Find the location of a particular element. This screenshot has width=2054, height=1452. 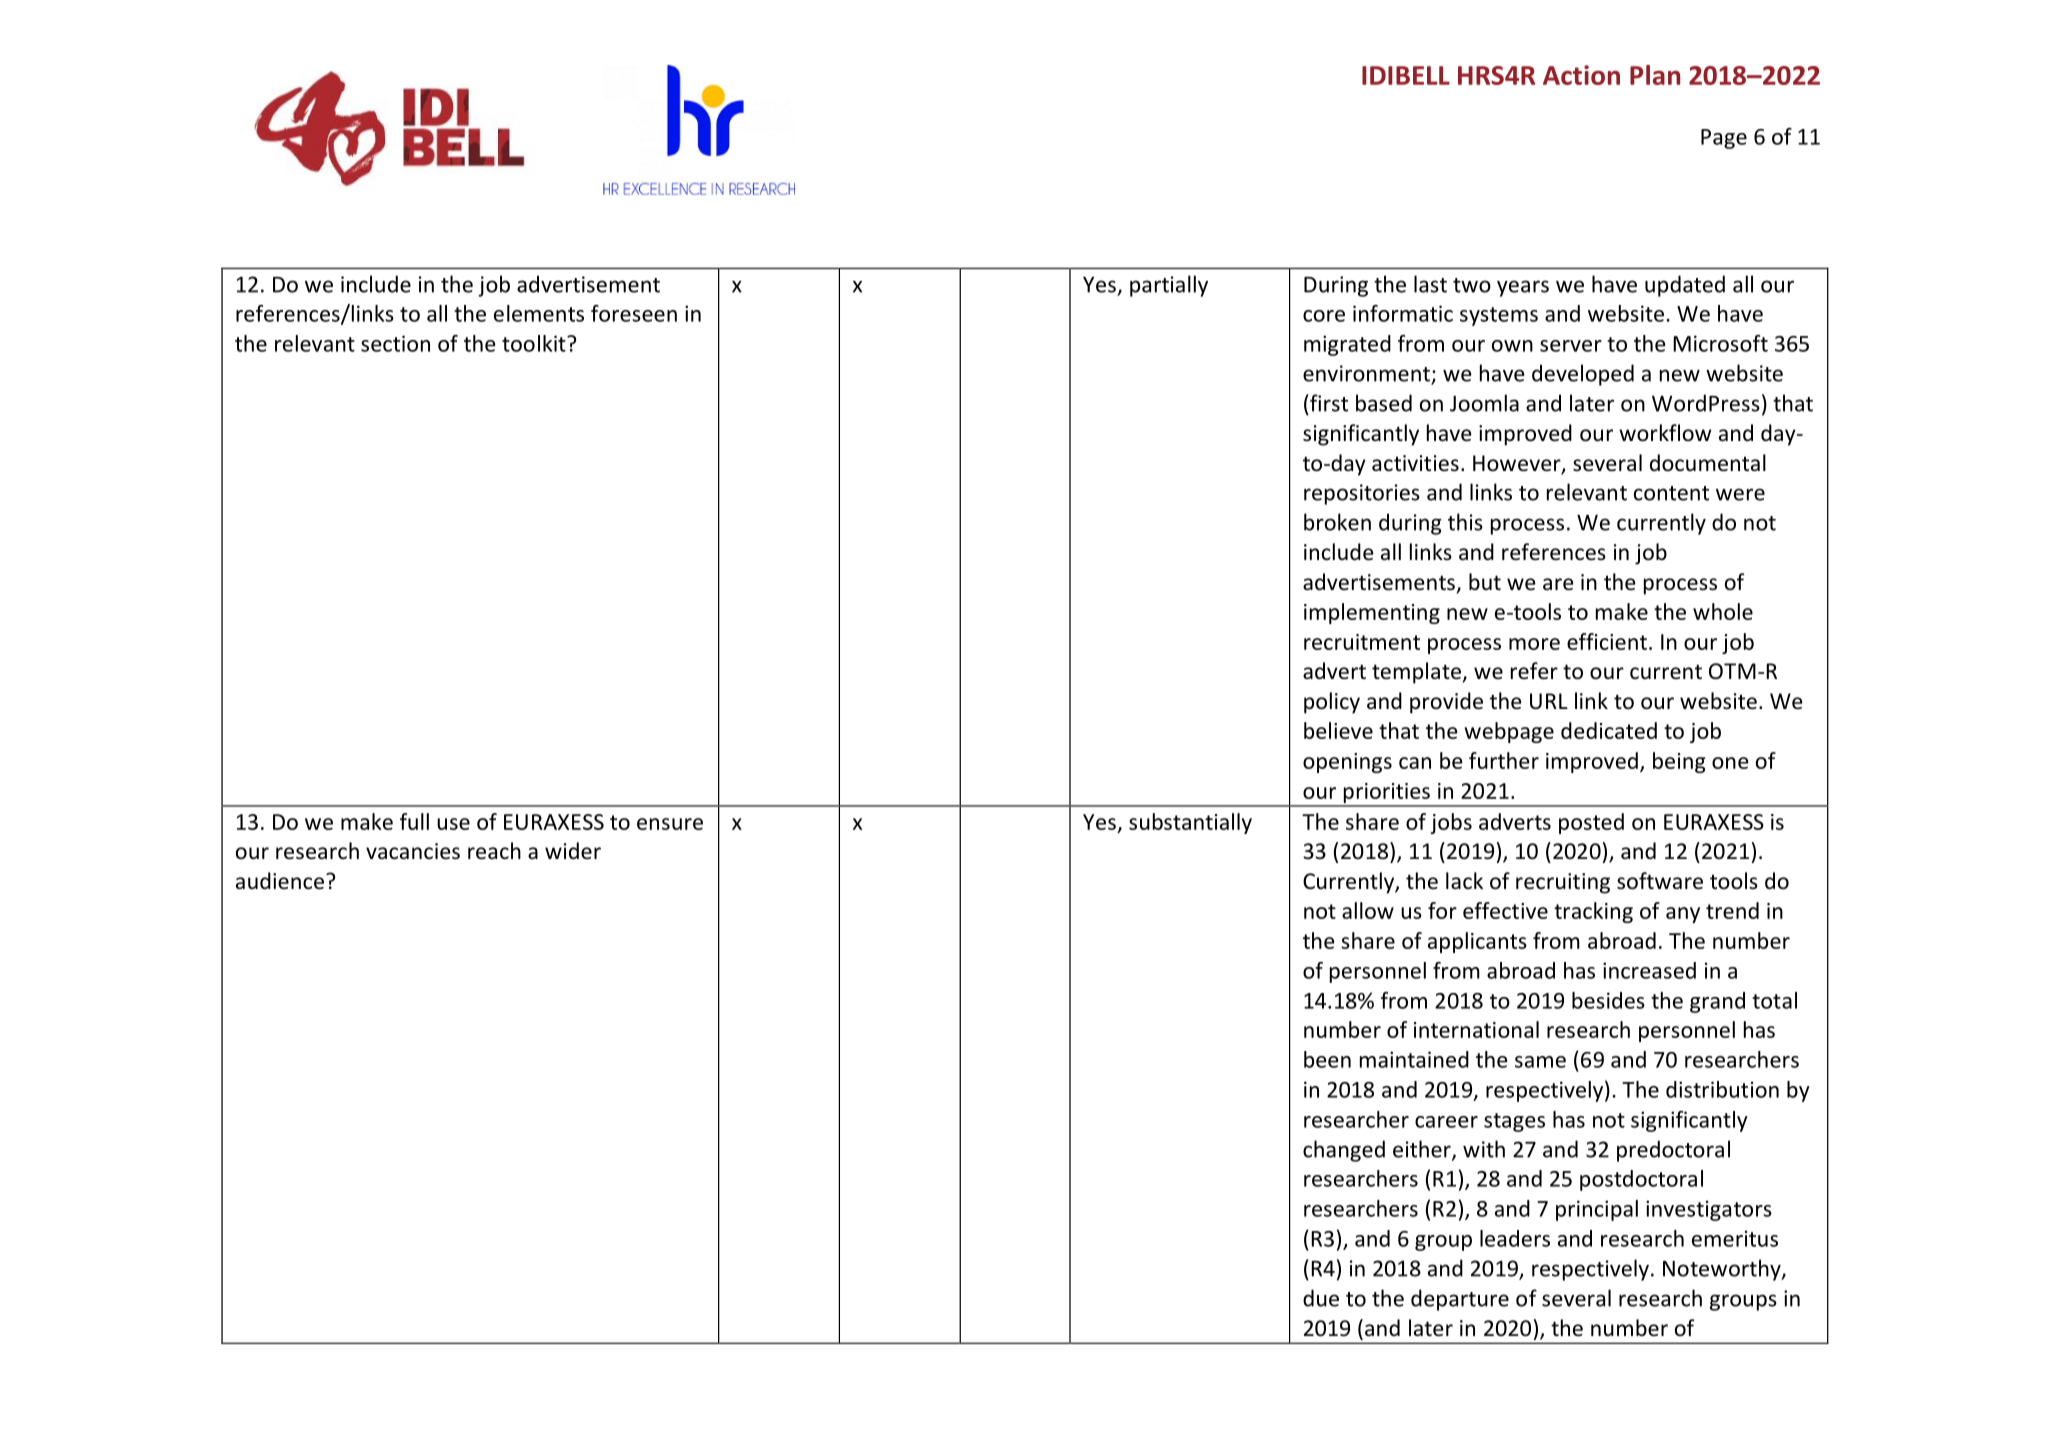

audience is located at coordinates (280, 881).
